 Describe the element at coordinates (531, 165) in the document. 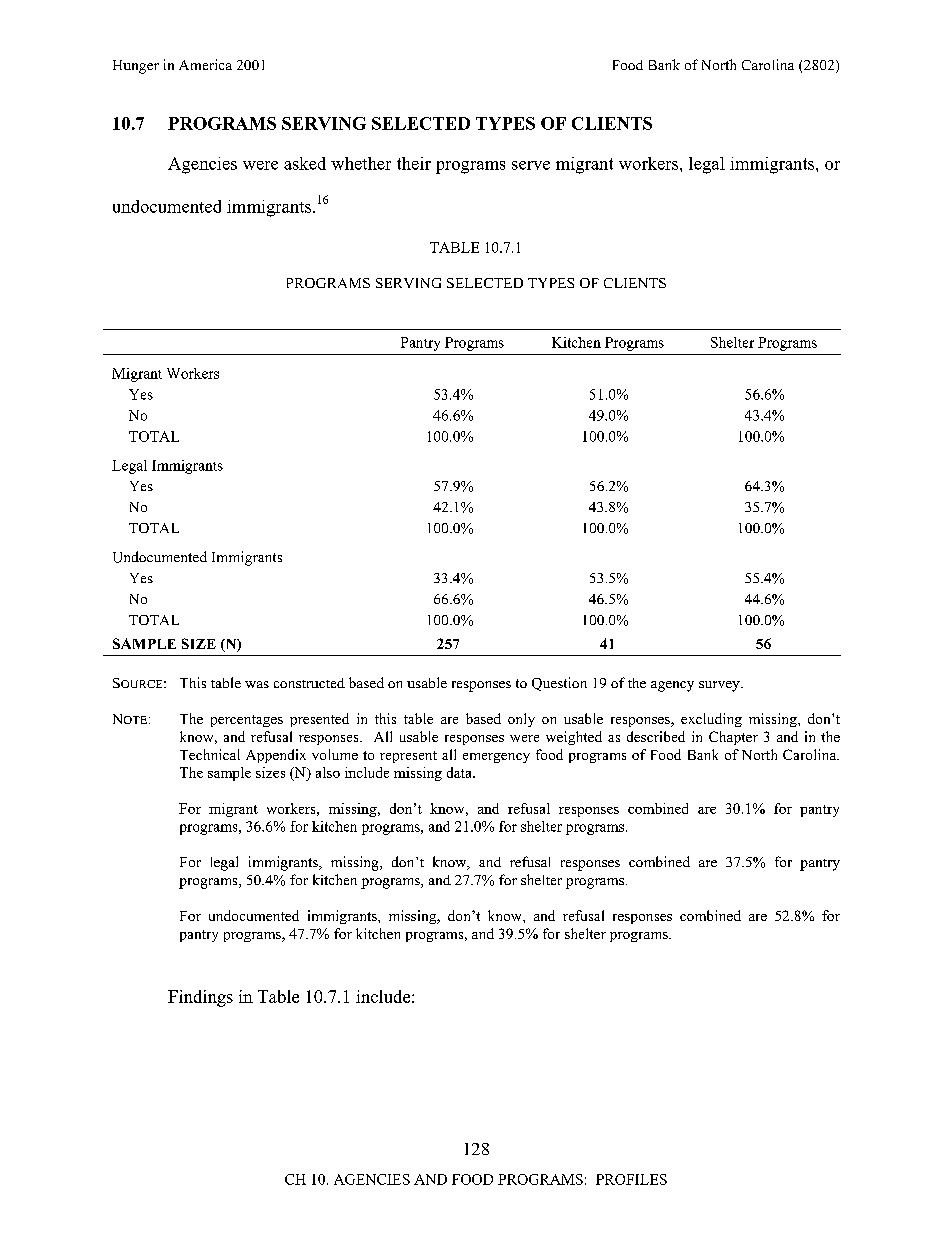

I see `serve` at that location.
